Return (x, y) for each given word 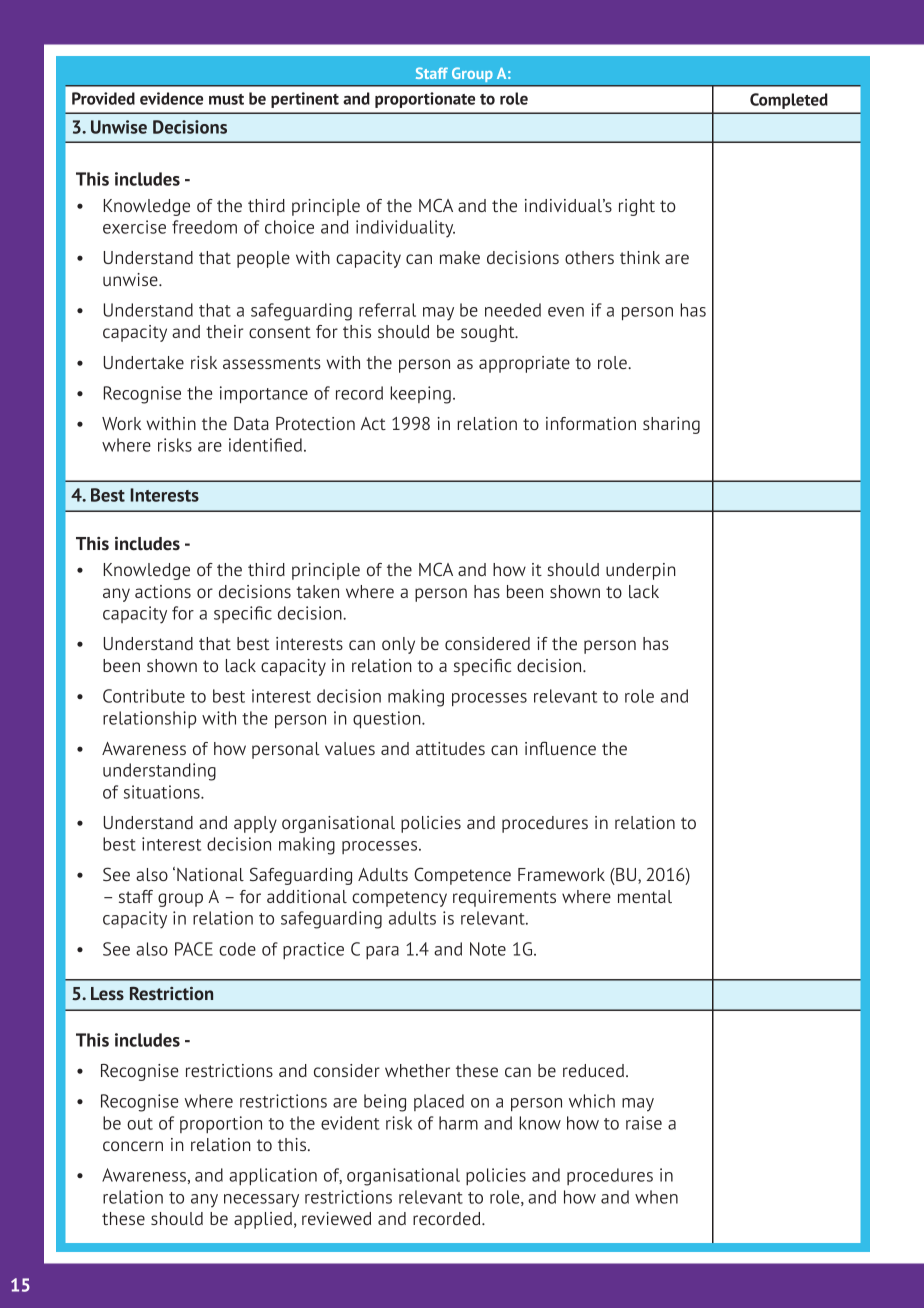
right (637, 207)
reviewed (336, 1218)
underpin (641, 571)
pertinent (305, 100)
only (398, 645)
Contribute (144, 696)
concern (133, 1146)
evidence (171, 98)
